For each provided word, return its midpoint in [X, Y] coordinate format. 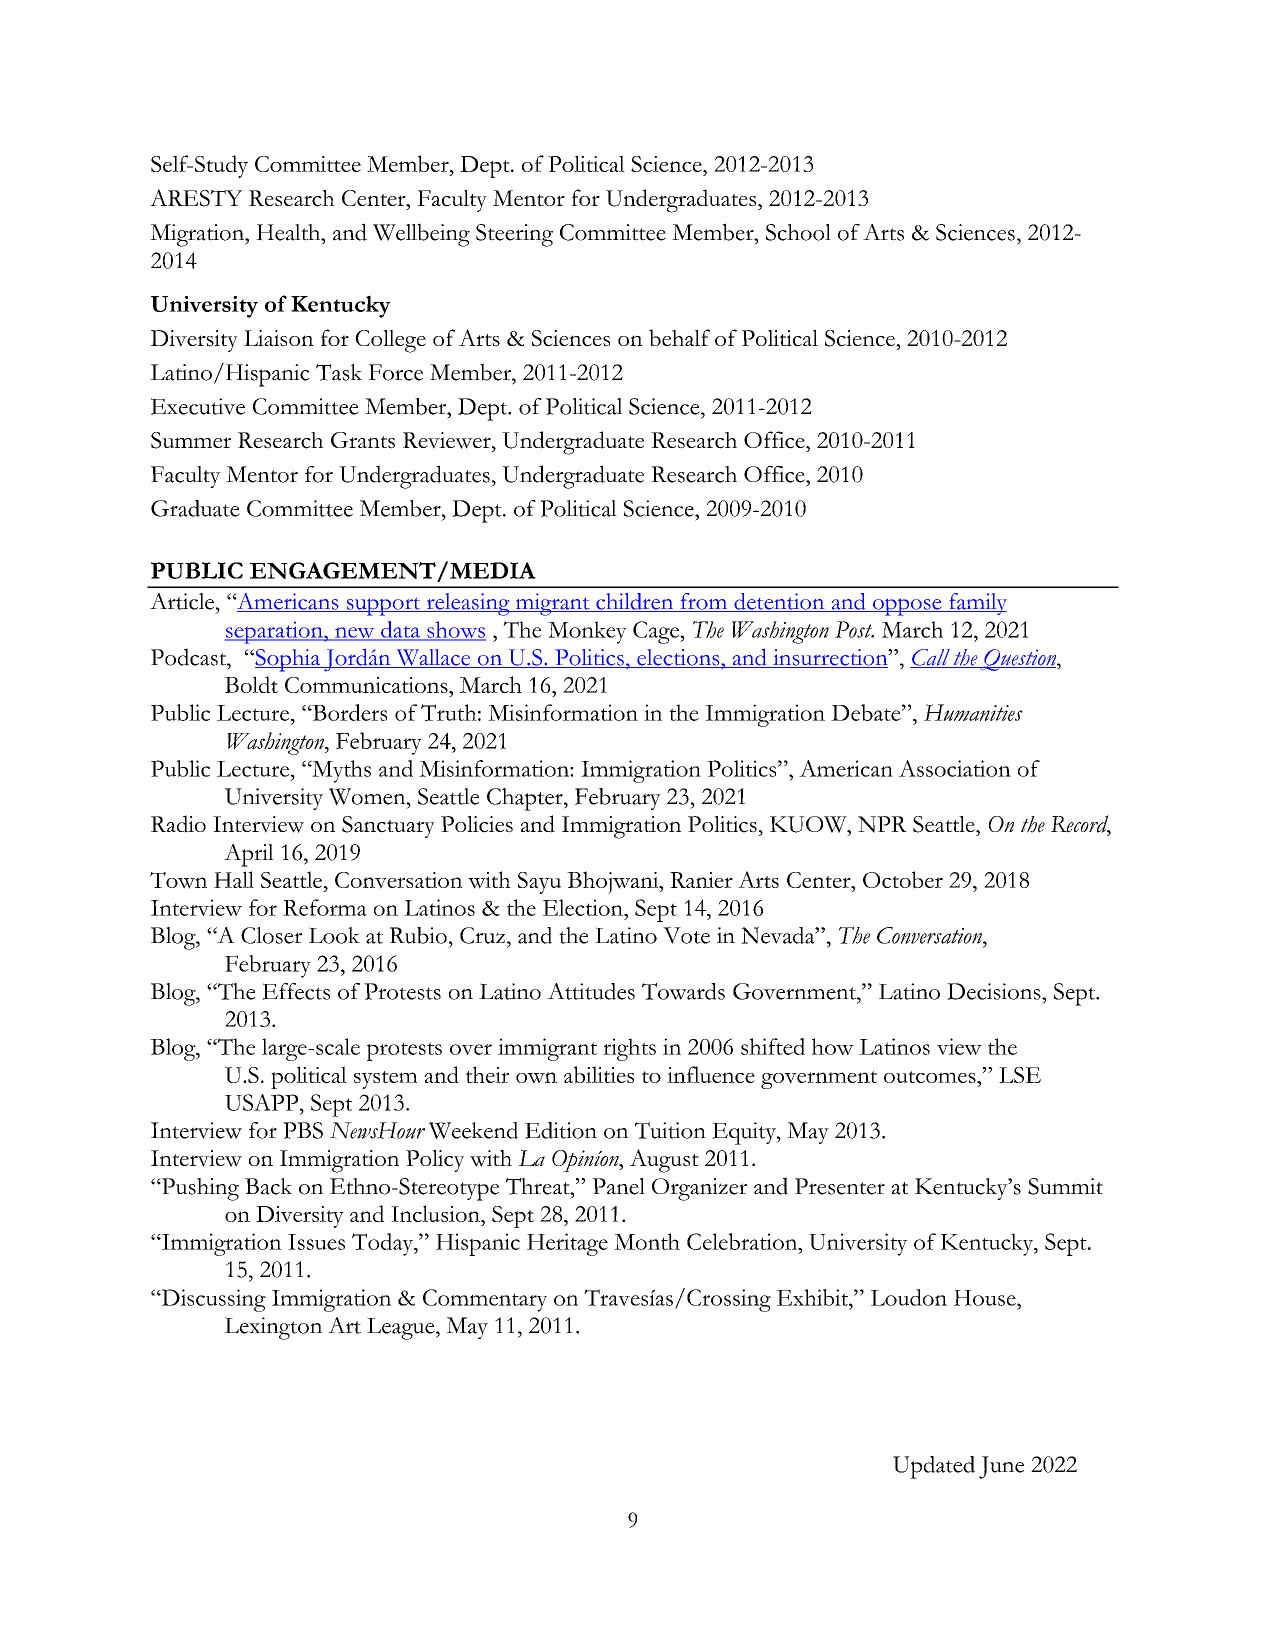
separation [275, 633]
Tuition [670, 1130]
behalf [679, 338]
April [249, 855]
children [635, 602]
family [977, 604]
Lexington [273, 1328]
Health [289, 232]
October [903, 880]
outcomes [931, 1077]
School [798, 232]
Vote [686, 935]
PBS [303, 1130]
